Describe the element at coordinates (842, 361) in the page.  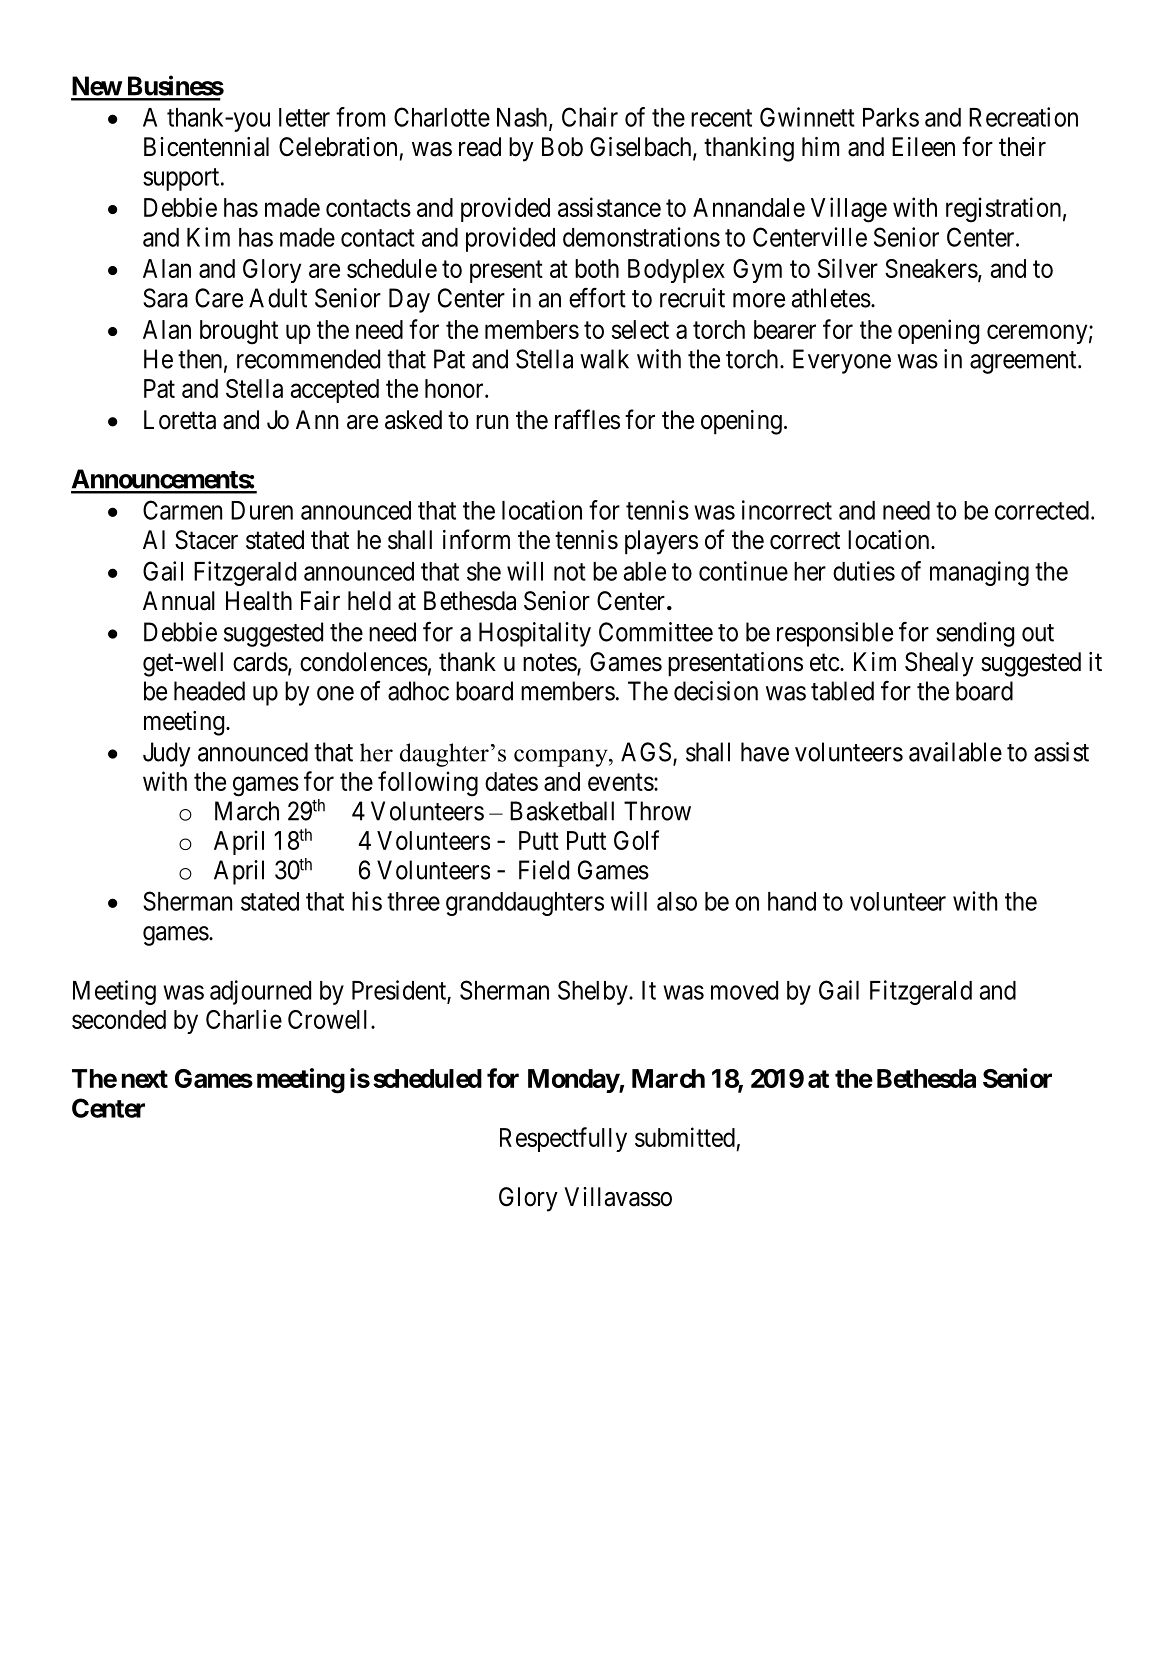
I see `Everyone` at that location.
